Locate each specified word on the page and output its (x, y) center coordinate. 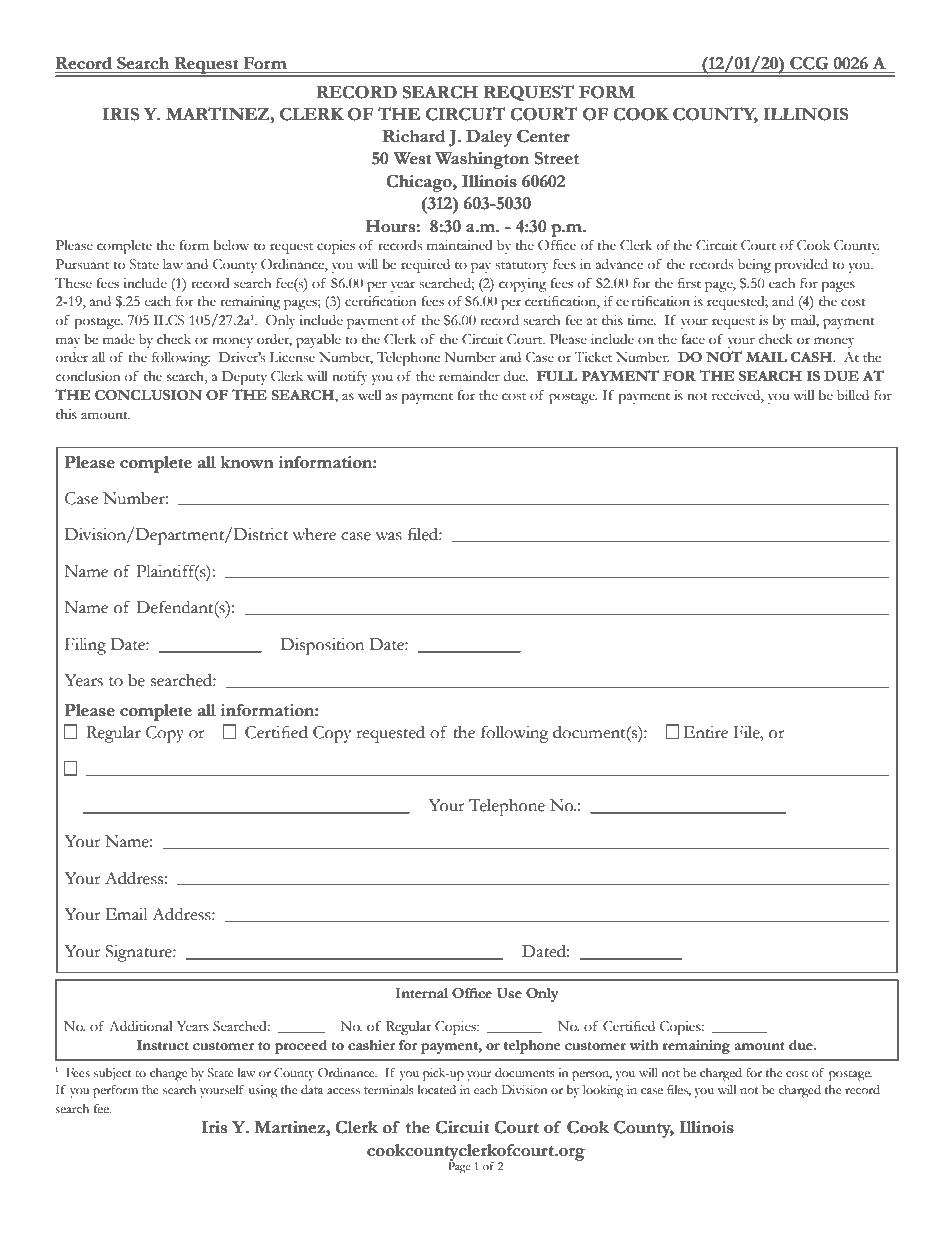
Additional (140, 1026)
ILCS (169, 320)
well (369, 395)
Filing (85, 646)
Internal (421, 993)
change (168, 1074)
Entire (706, 732)
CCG (809, 64)
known (247, 462)
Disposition (322, 646)
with (644, 1045)
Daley (489, 138)
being (754, 266)
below (231, 245)
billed (853, 395)
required (425, 266)
